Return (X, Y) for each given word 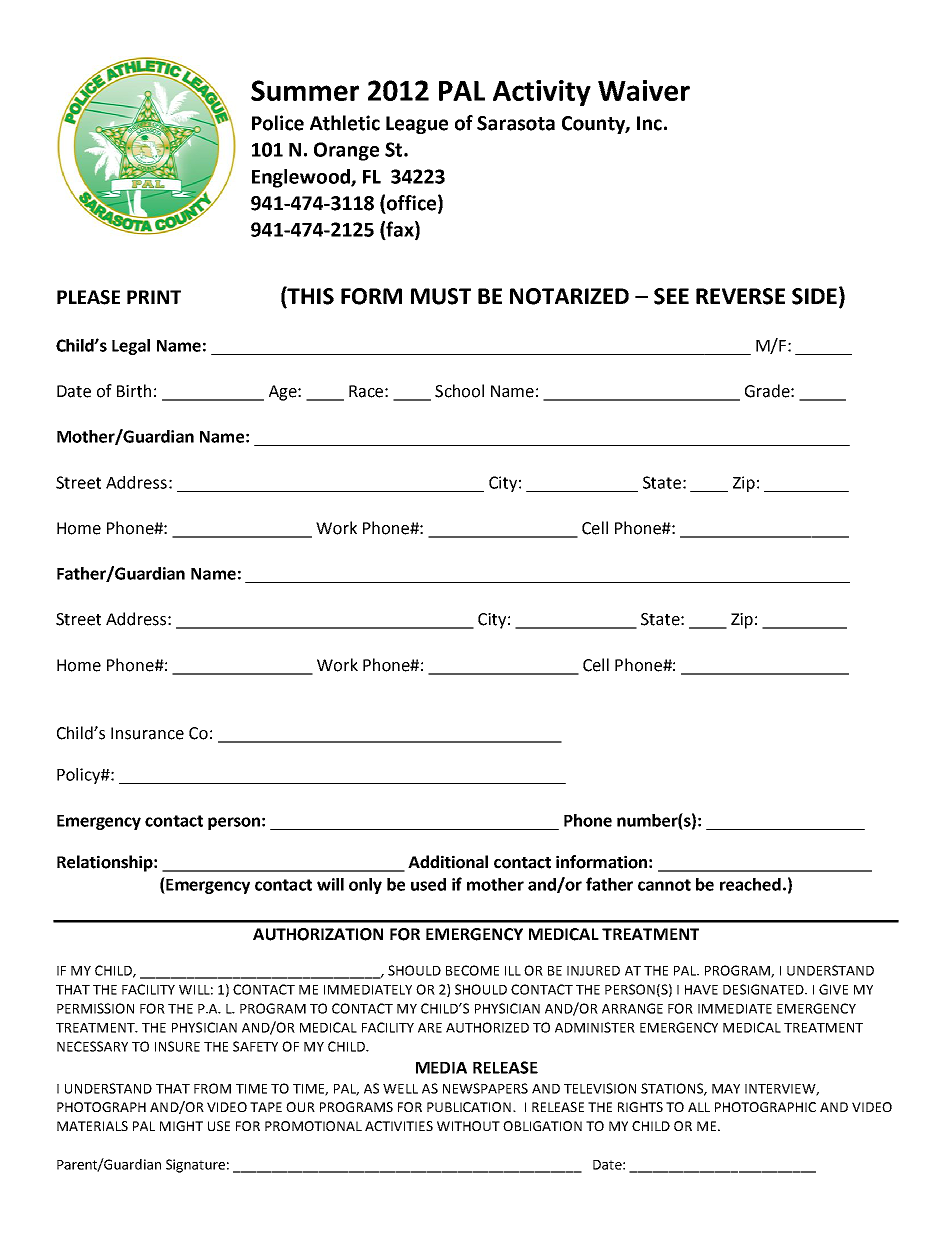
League (417, 125)
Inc (649, 123)
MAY (726, 1089)
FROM (212, 1088)
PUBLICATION (469, 1107)
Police (278, 123)
